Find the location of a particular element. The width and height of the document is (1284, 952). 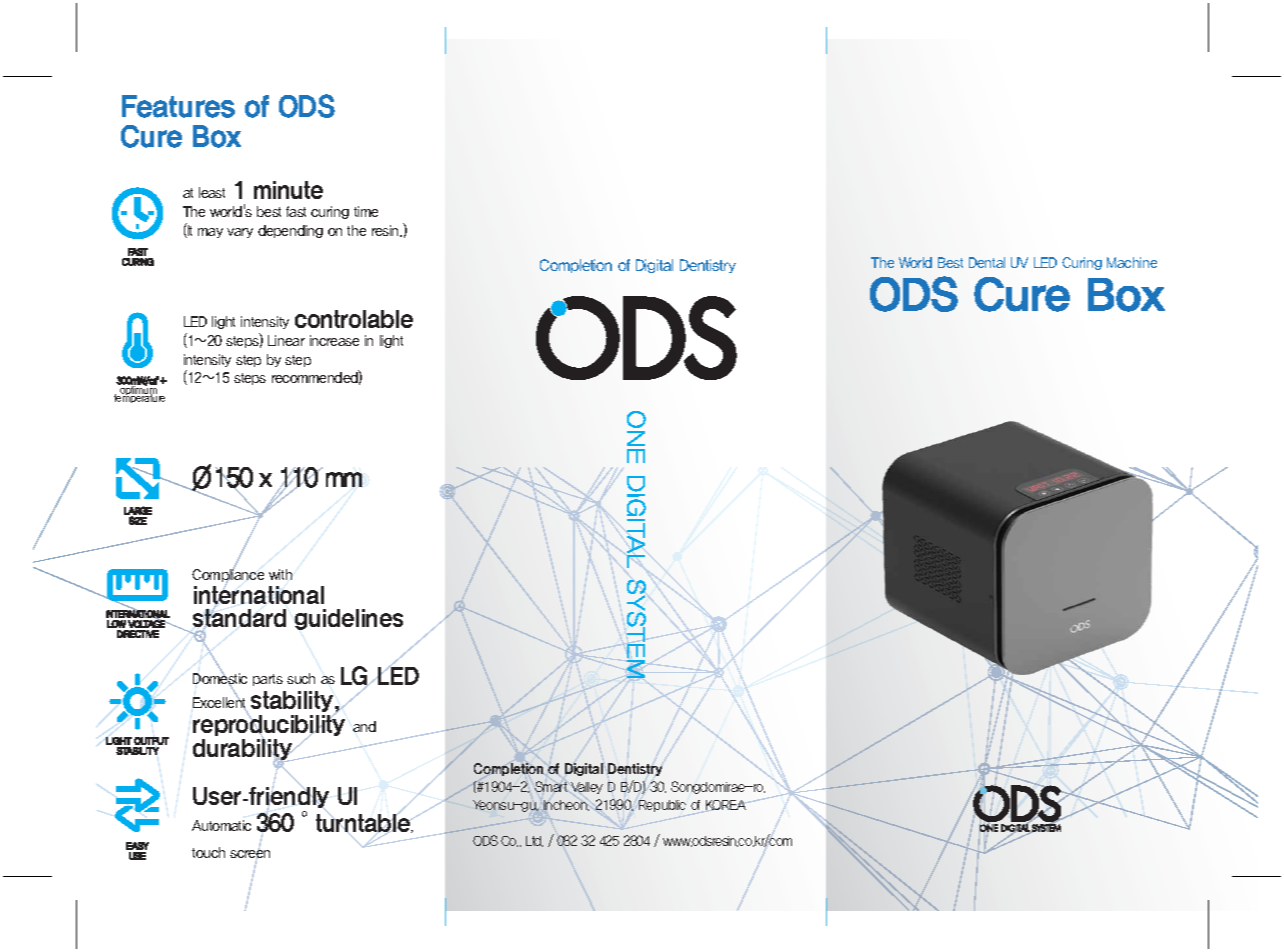

time is located at coordinates (366, 211).
